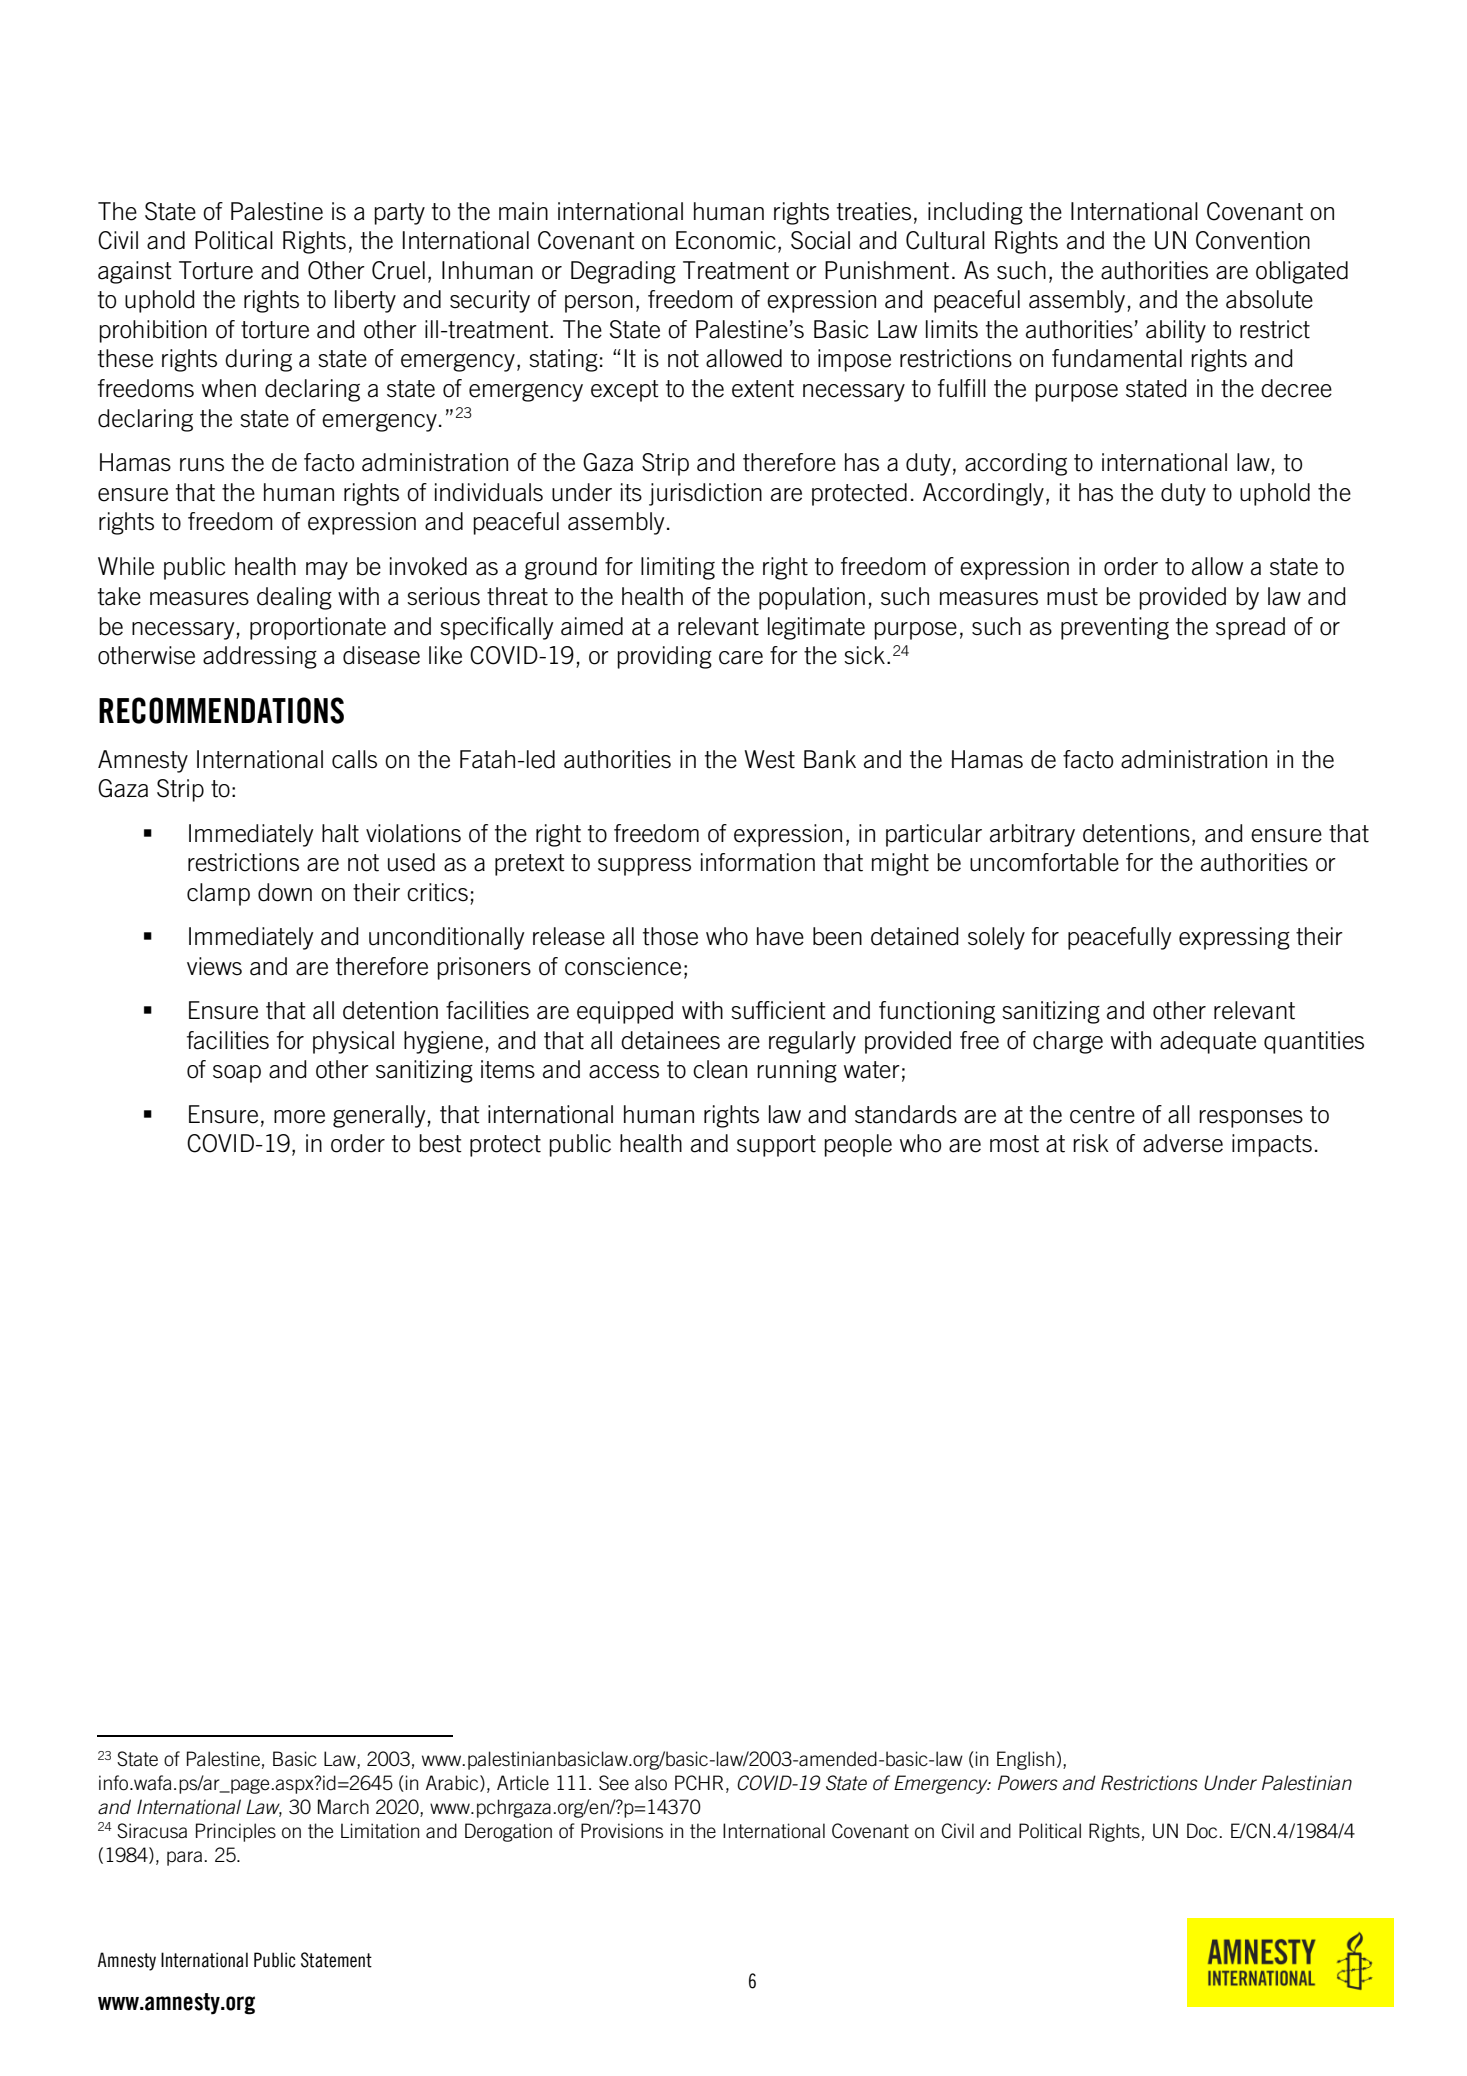  I want to click on Convention, so click(1253, 240).
